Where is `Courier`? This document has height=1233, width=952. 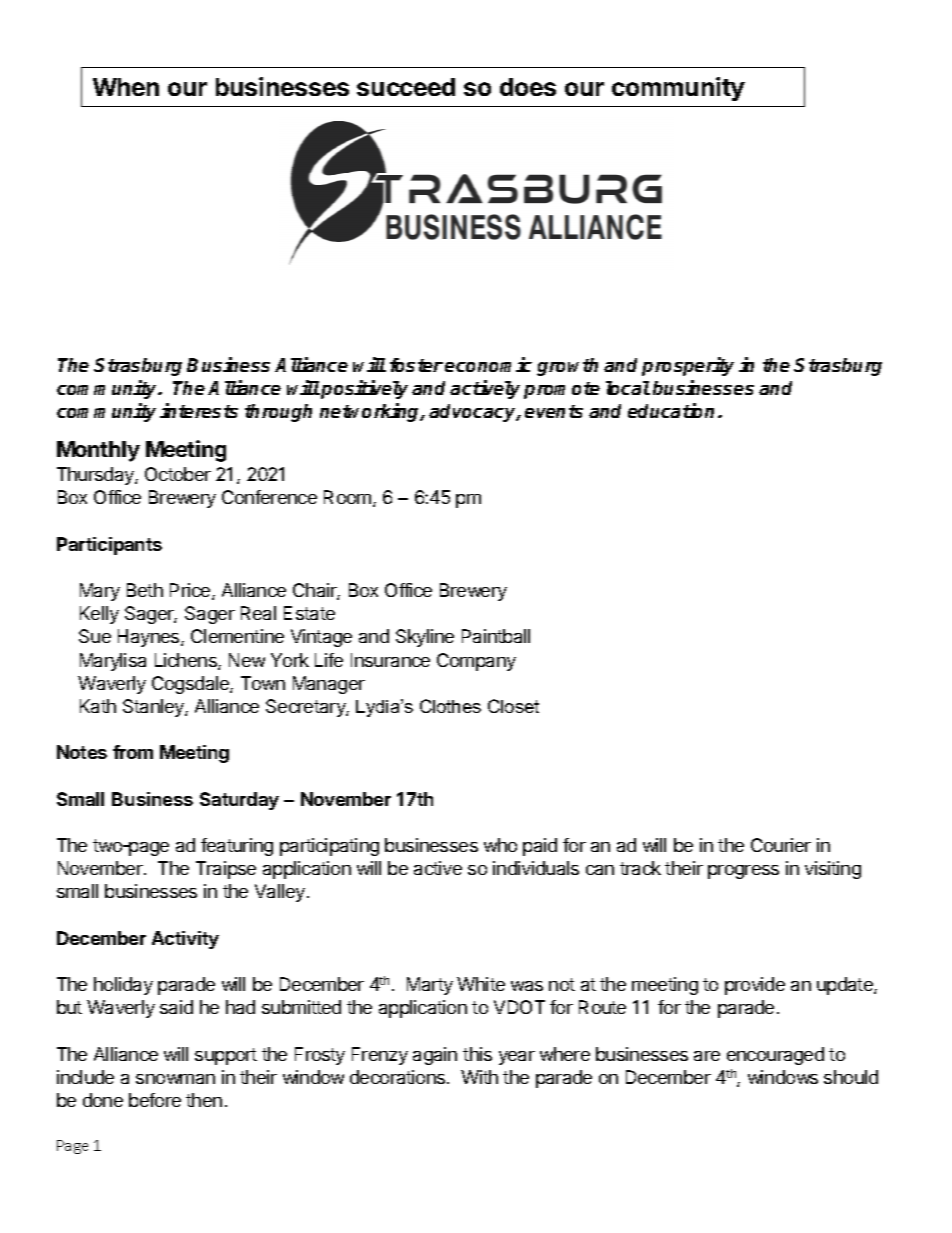
Courier is located at coordinates (781, 845).
